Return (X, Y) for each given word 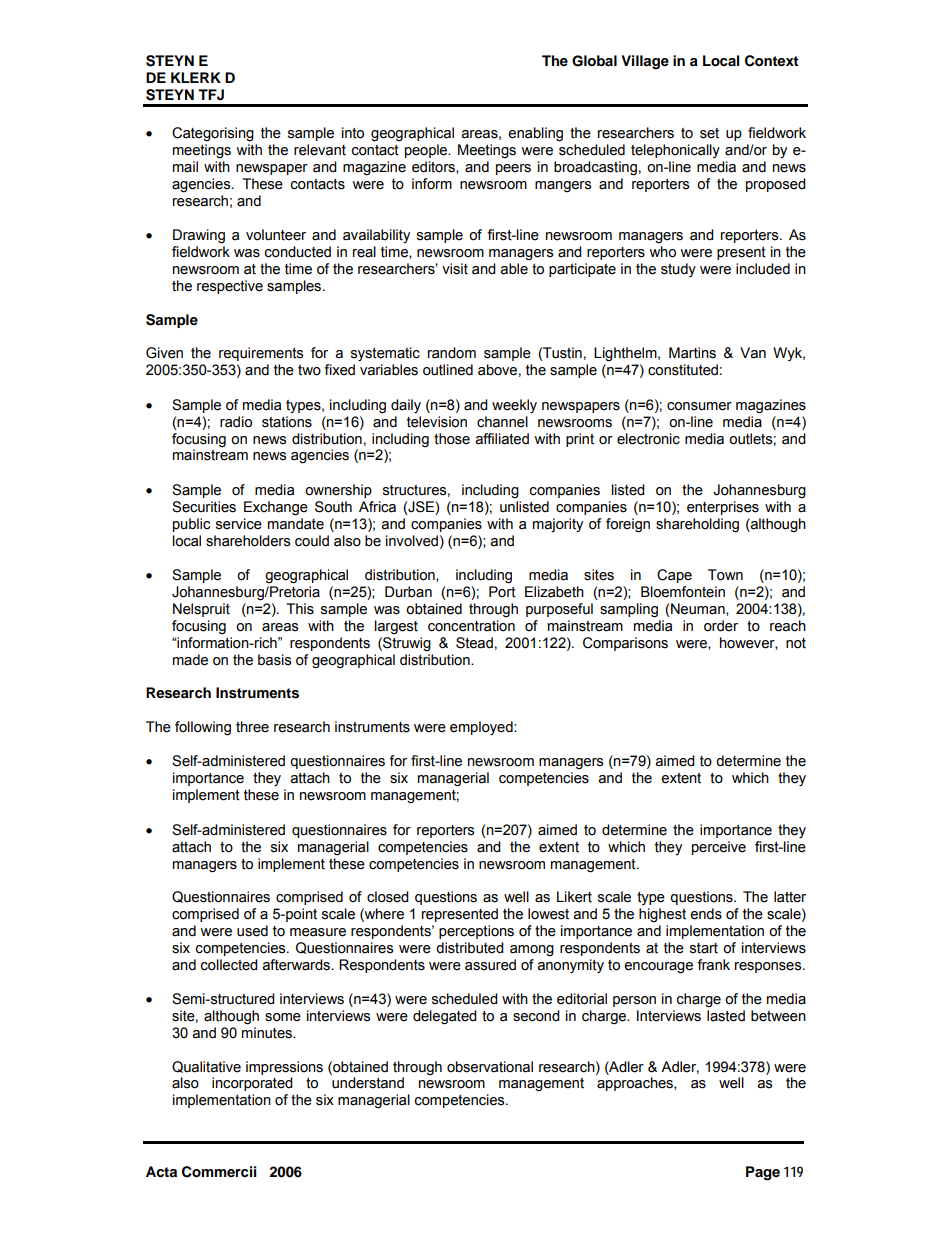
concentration (471, 626)
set (709, 133)
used (252, 931)
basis (274, 660)
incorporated (252, 1084)
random (452, 353)
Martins (692, 353)
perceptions (476, 932)
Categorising (213, 134)
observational (490, 1067)
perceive (719, 848)
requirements (261, 354)
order (721, 626)
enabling (535, 134)
